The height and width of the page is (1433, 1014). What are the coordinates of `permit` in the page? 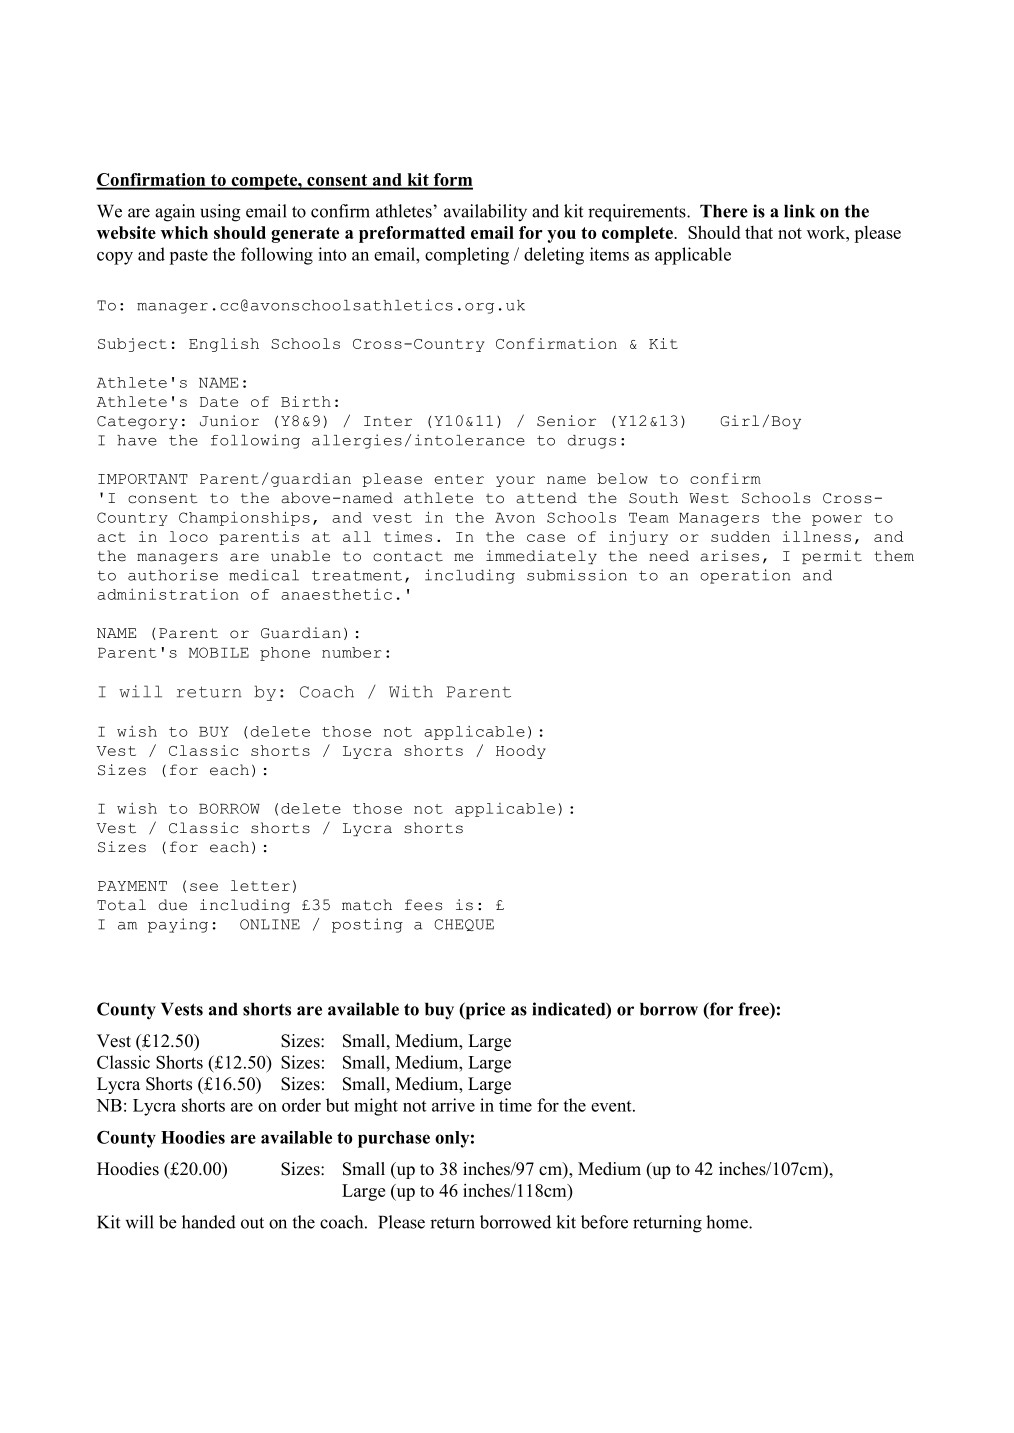 It's located at (832, 557).
